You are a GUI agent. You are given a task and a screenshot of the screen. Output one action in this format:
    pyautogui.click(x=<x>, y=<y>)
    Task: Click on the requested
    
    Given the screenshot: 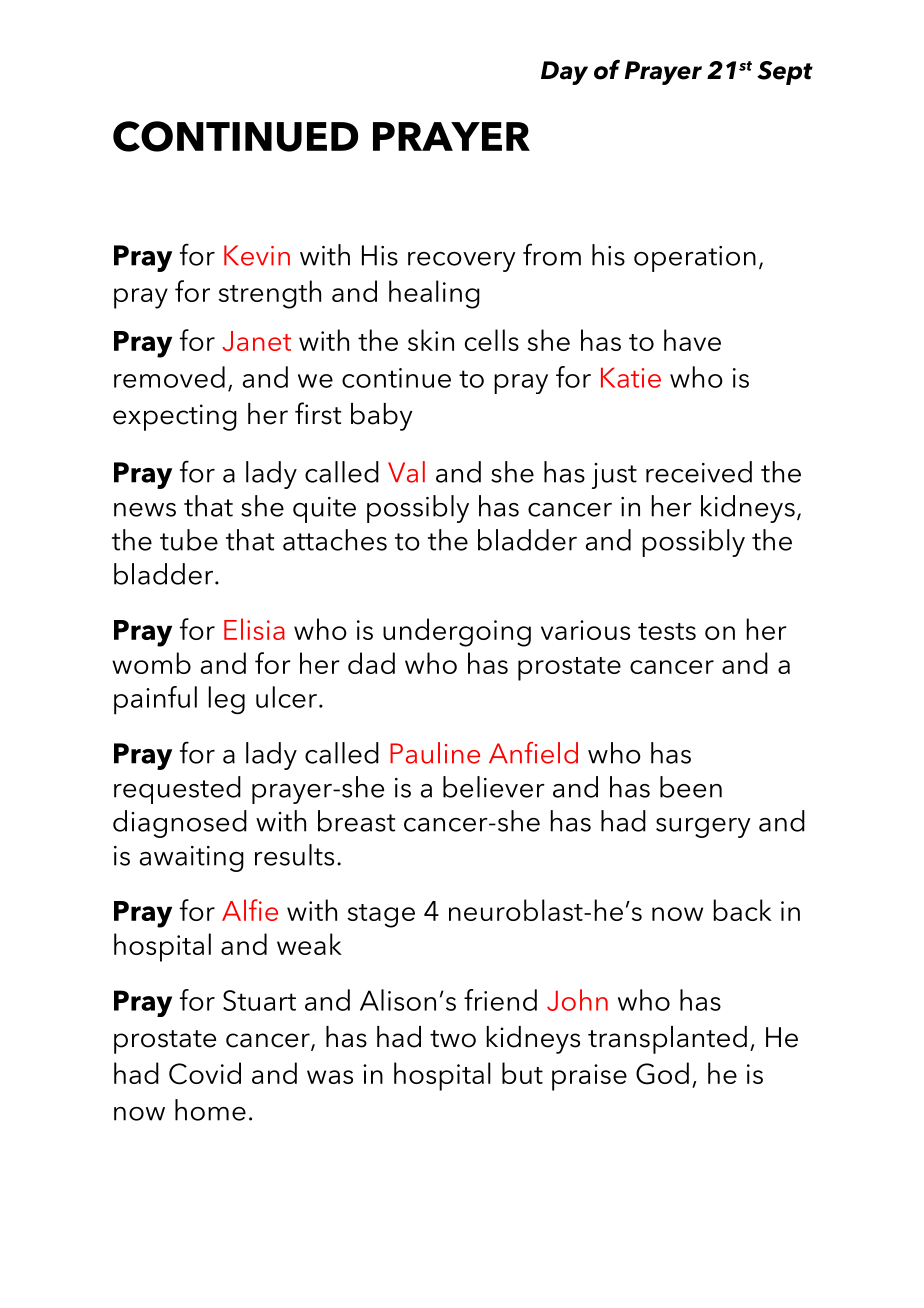 What is the action you would take?
    pyautogui.click(x=177, y=790)
